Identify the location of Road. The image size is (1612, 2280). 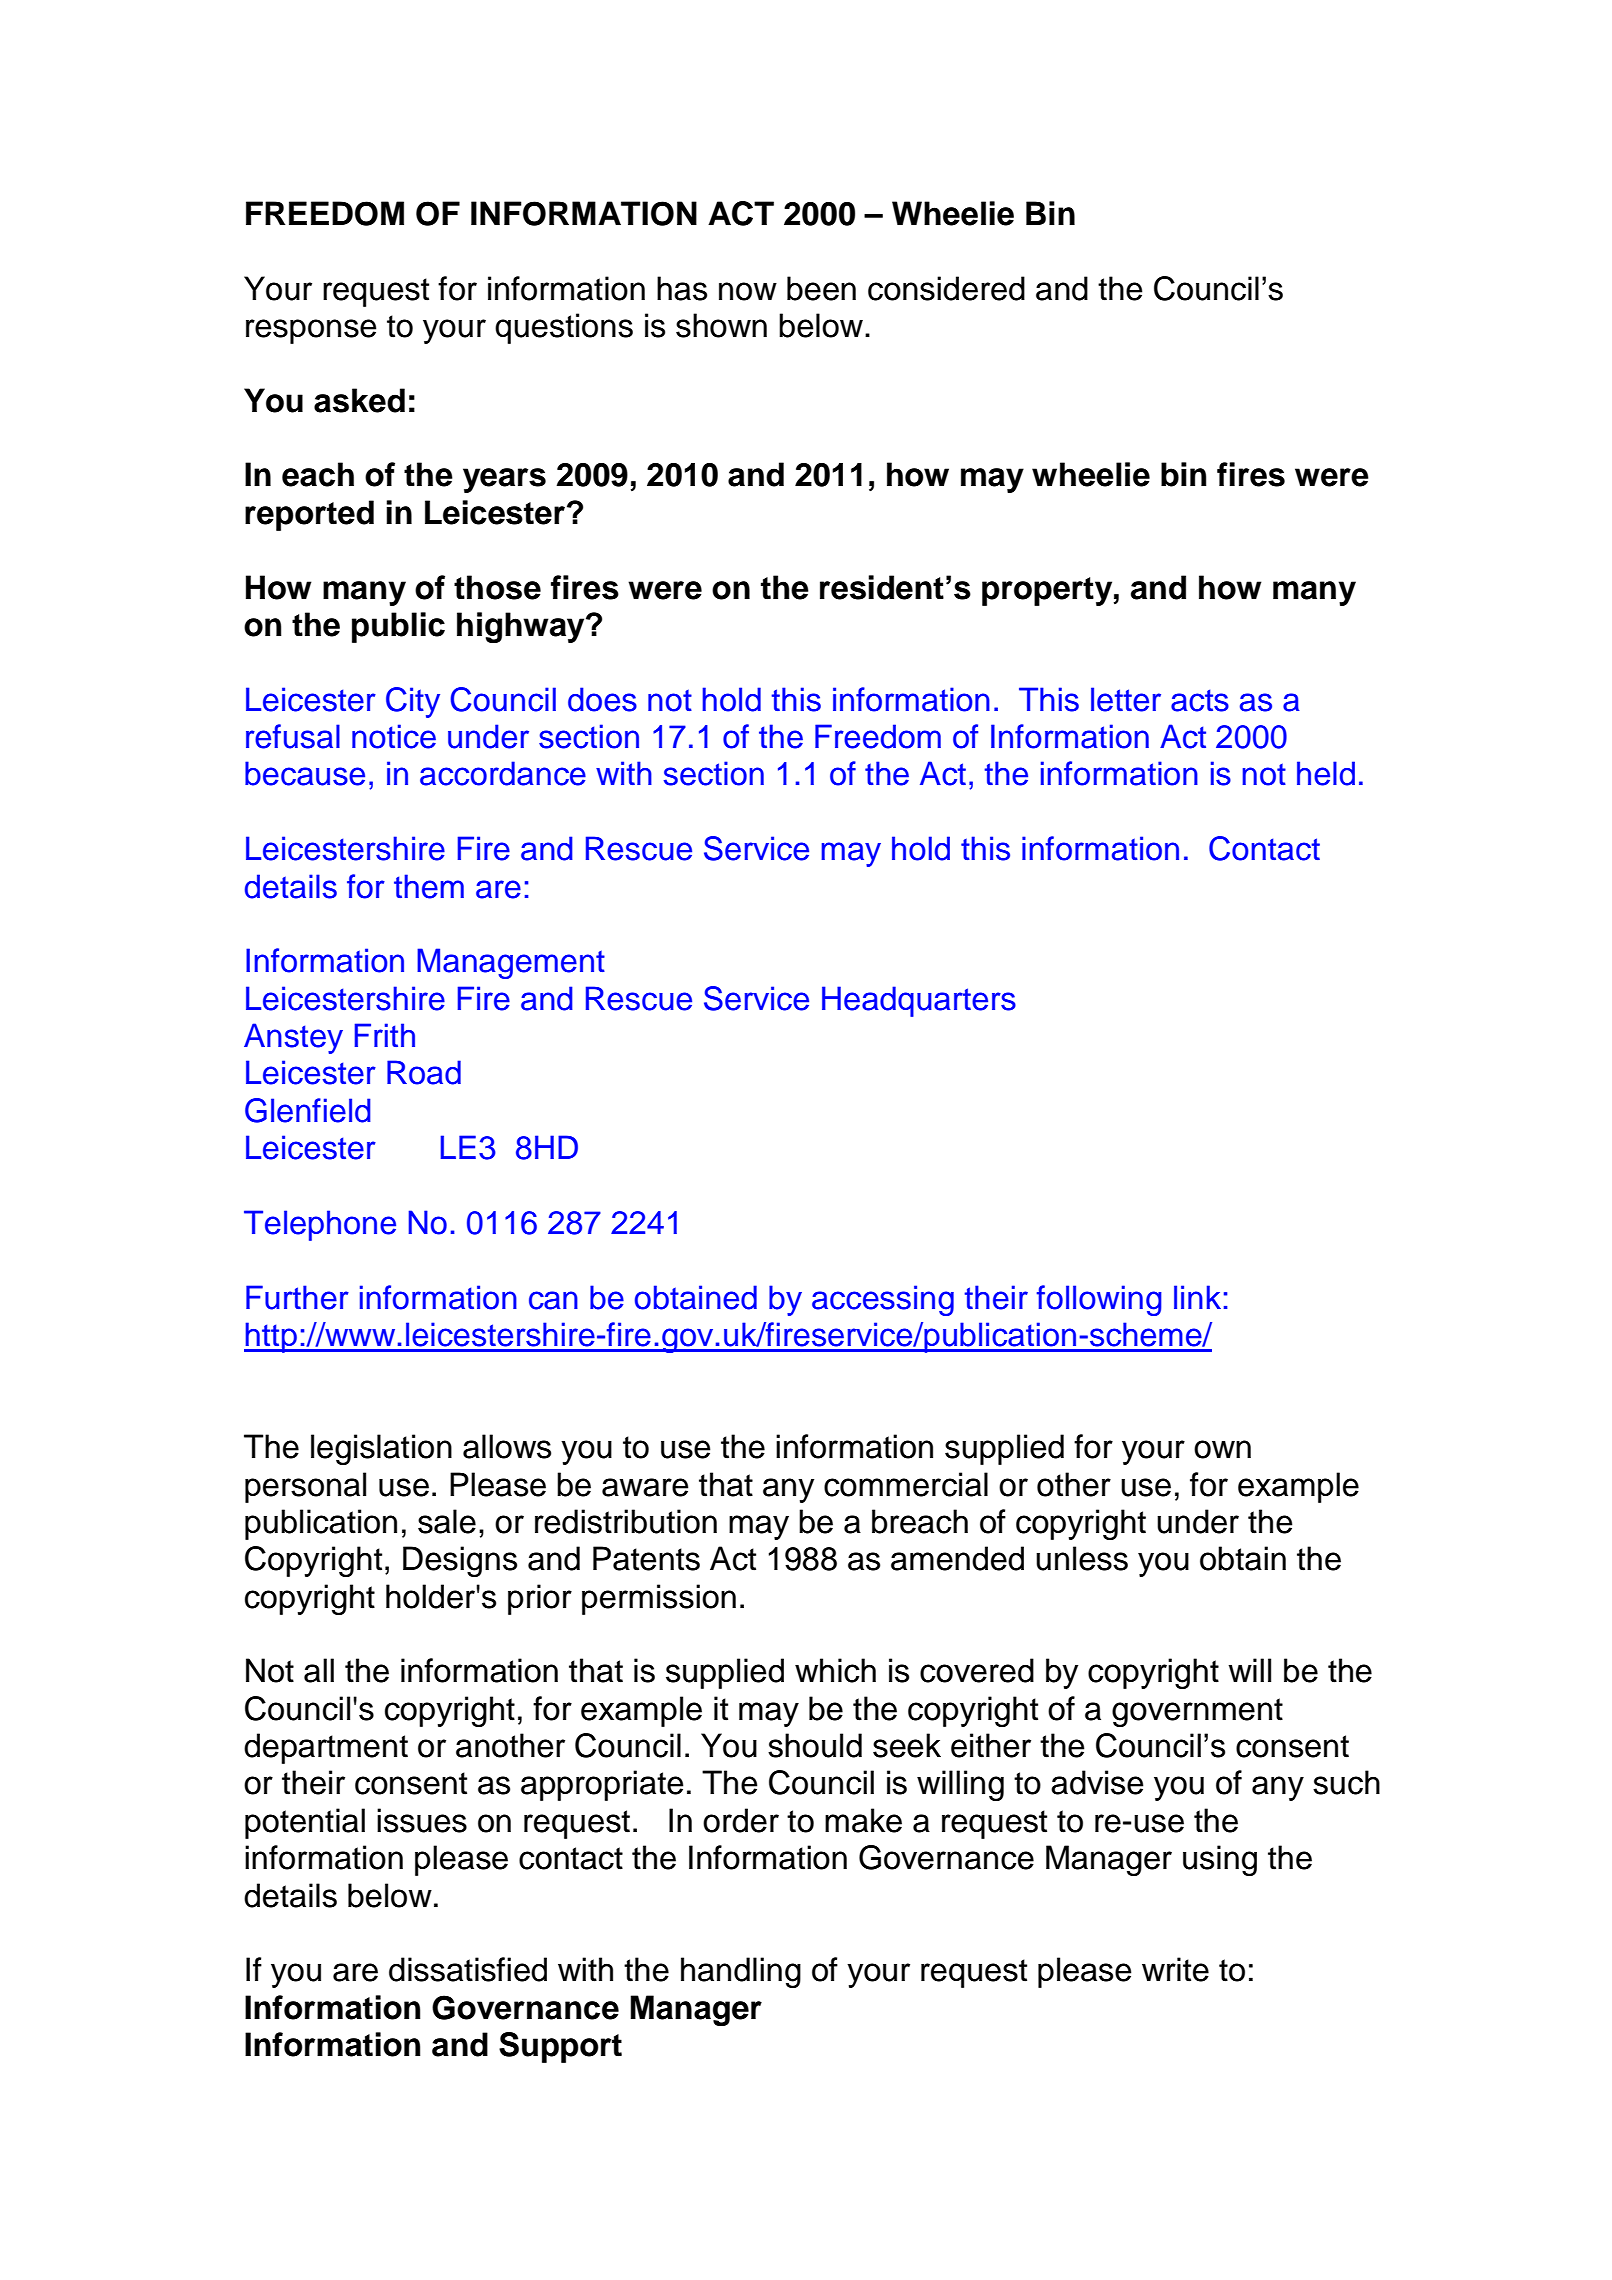
(424, 1072).
